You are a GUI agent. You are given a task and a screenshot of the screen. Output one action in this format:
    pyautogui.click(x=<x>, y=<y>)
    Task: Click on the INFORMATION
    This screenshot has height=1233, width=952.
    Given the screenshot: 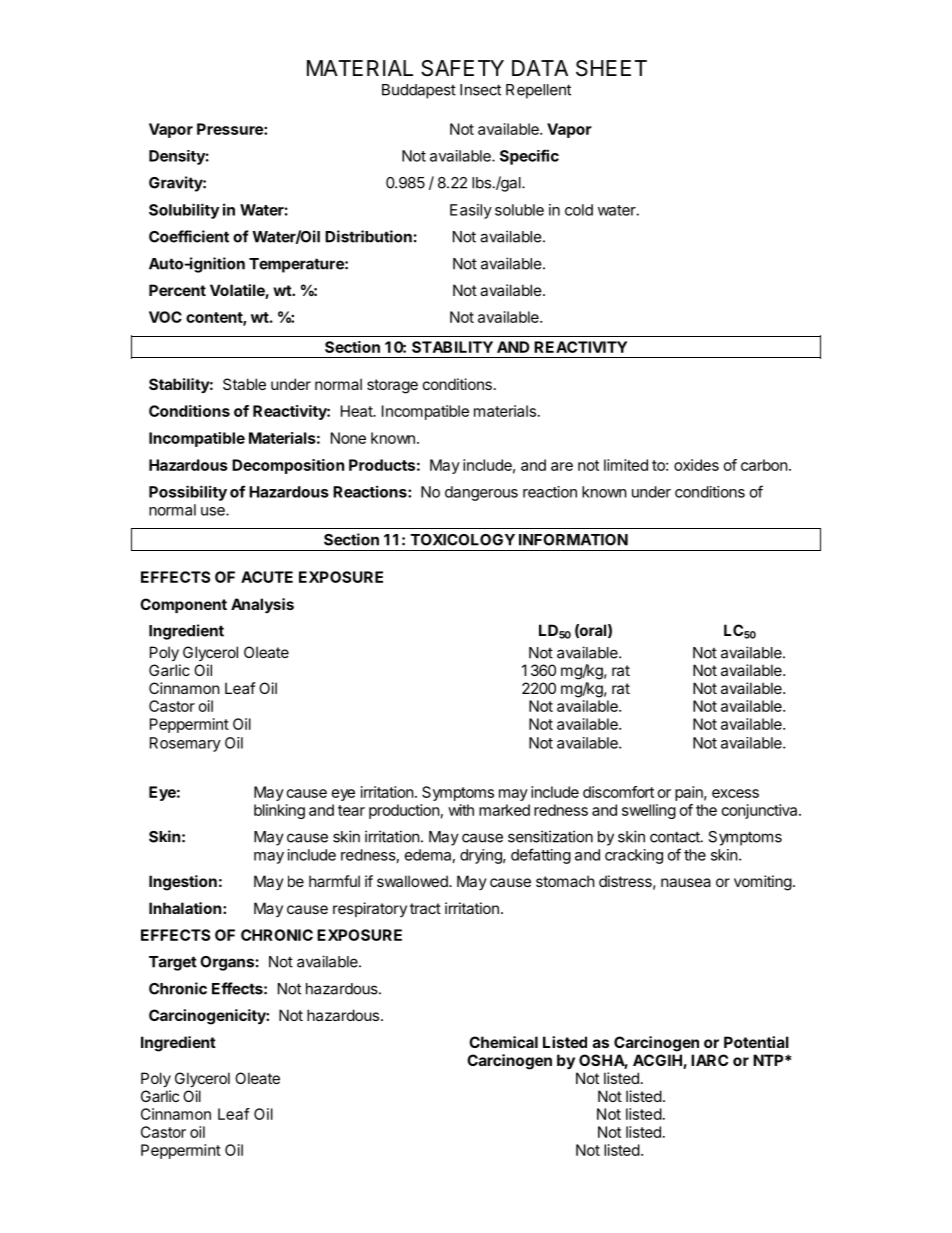 What is the action you would take?
    pyautogui.click(x=573, y=540)
